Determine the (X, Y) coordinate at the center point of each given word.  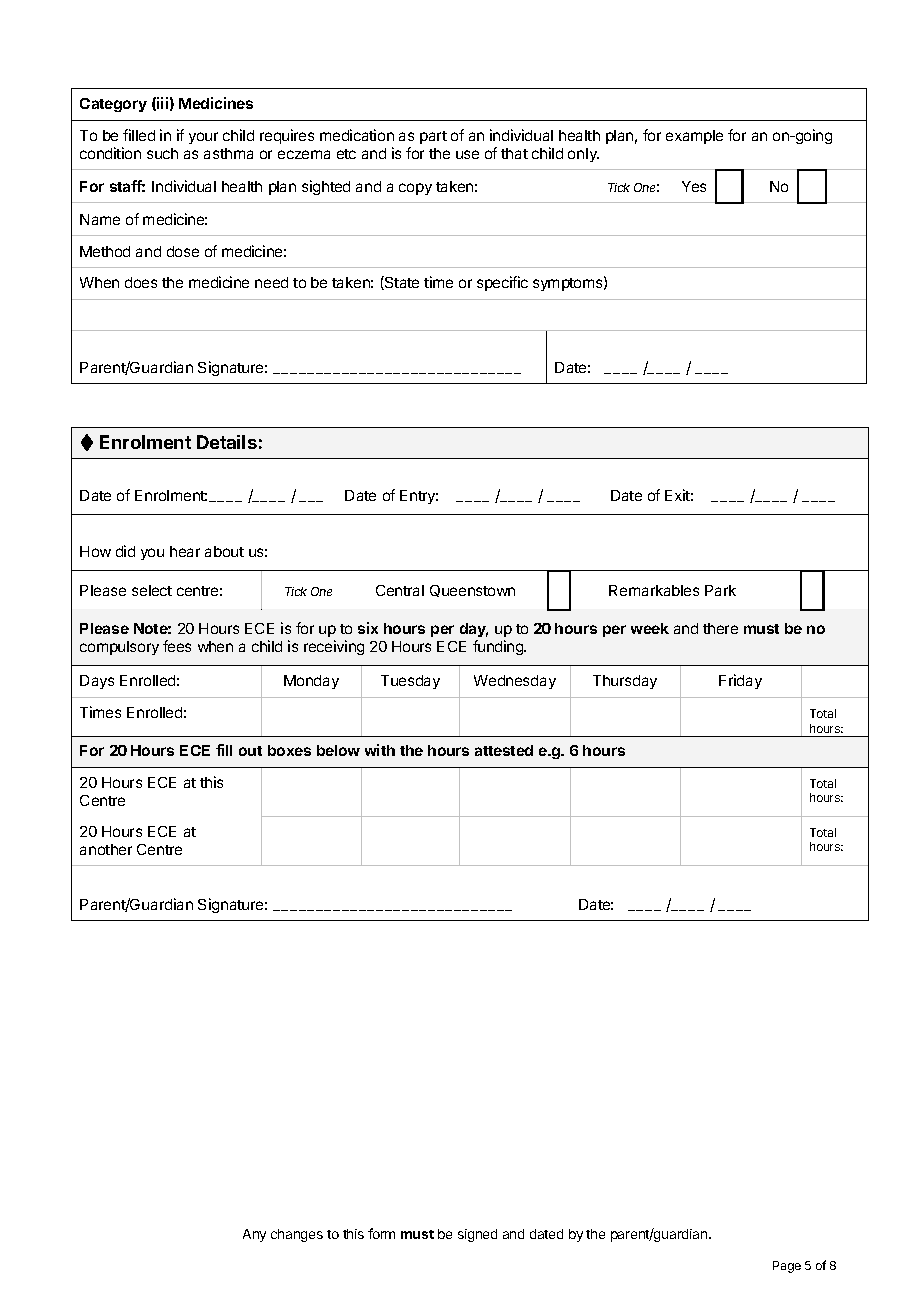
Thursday (625, 682)
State (401, 283)
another (106, 849)
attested (504, 750)
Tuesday (410, 682)
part (433, 137)
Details (227, 442)
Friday (740, 681)
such (162, 153)
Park (720, 590)
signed (477, 1235)
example (694, 137)
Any (254, 1235)
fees (177, 646)
